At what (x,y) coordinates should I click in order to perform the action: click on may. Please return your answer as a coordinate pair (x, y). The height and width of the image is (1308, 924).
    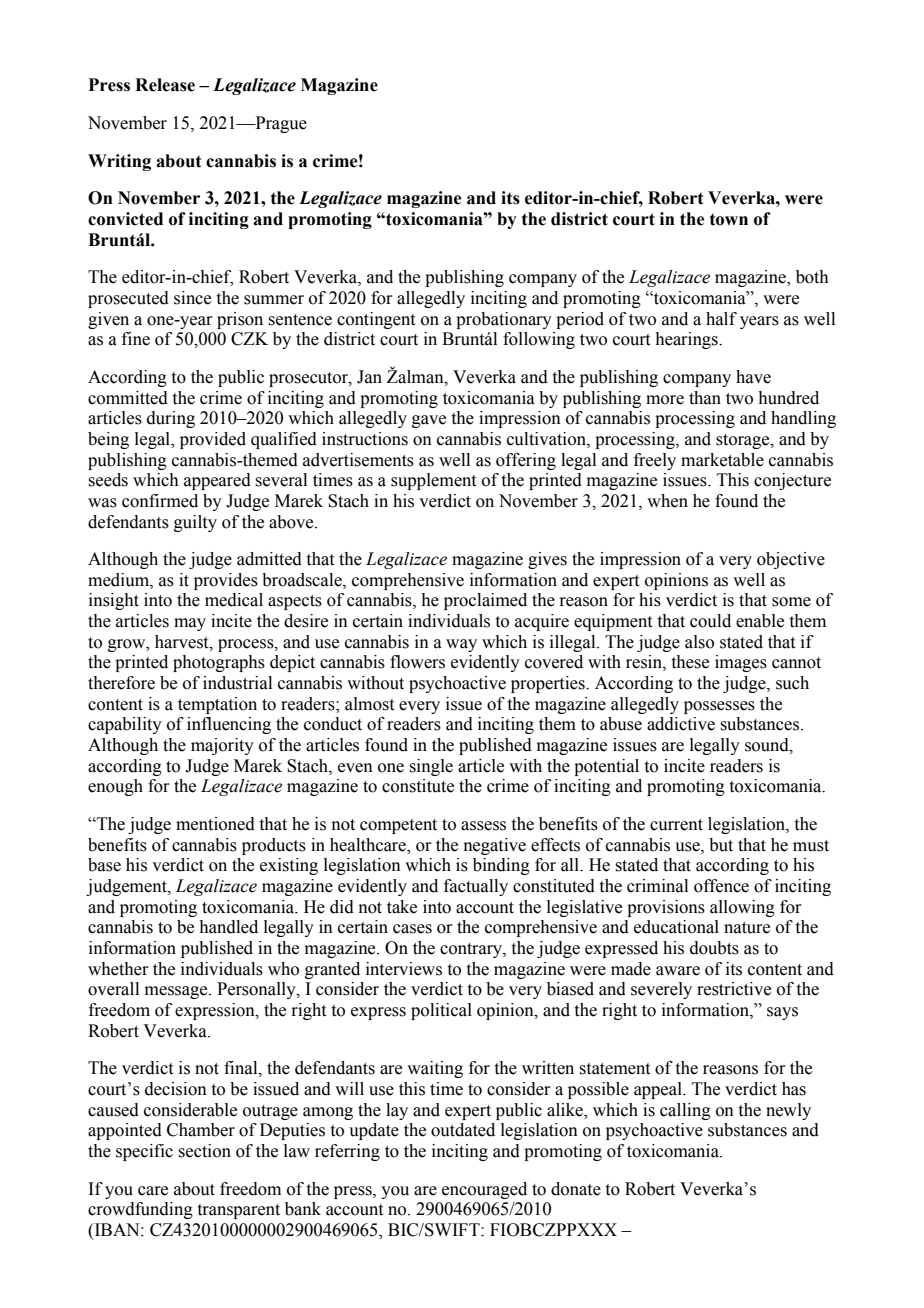
    Looking at the image, I should click on (190, 624).
